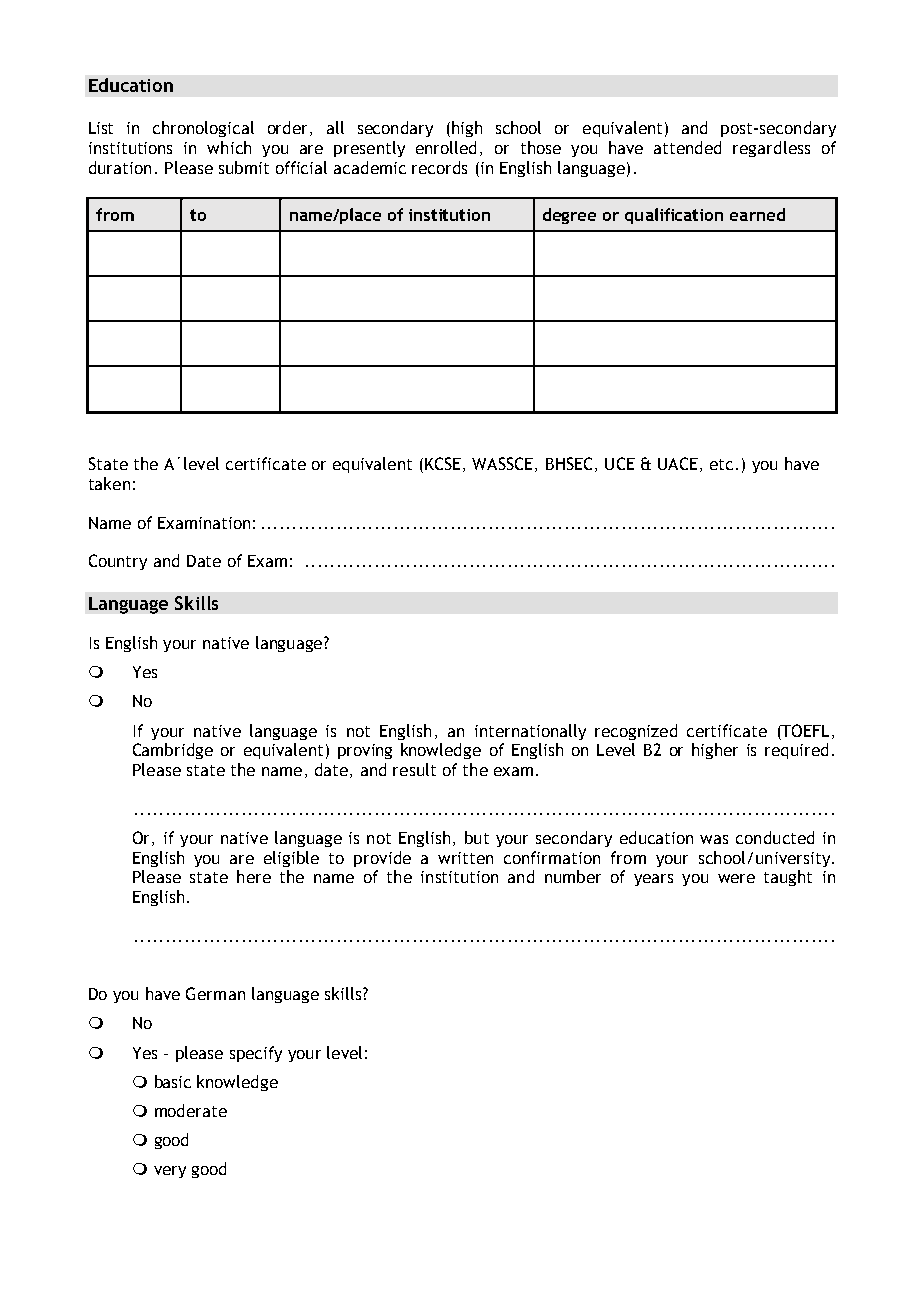 The height and width of the screenshot is (1308, 924). I want to click on recognized, so click(636, 732).
